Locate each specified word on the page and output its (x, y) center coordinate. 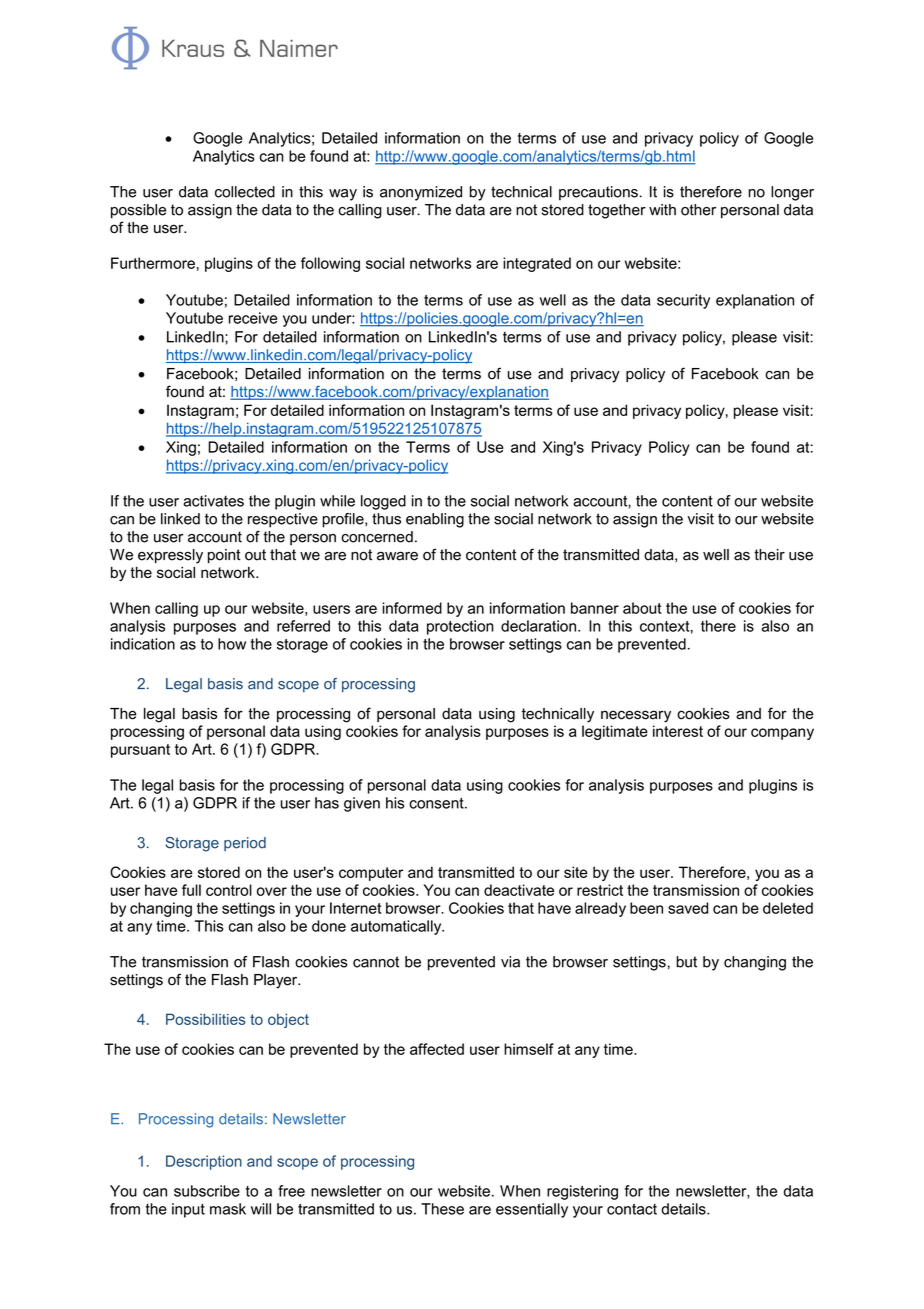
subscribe (207, 1191)
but (686, 962)
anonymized (421, 193)
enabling (435, 520)
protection (460, 627)
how (232, 644)
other (698, 210)
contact (632, 1209)
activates (213, 501)
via (510, 962)
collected (245, 192)
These (442, 1209)
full (191, 890)
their (769, 555)
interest (678, 731)
